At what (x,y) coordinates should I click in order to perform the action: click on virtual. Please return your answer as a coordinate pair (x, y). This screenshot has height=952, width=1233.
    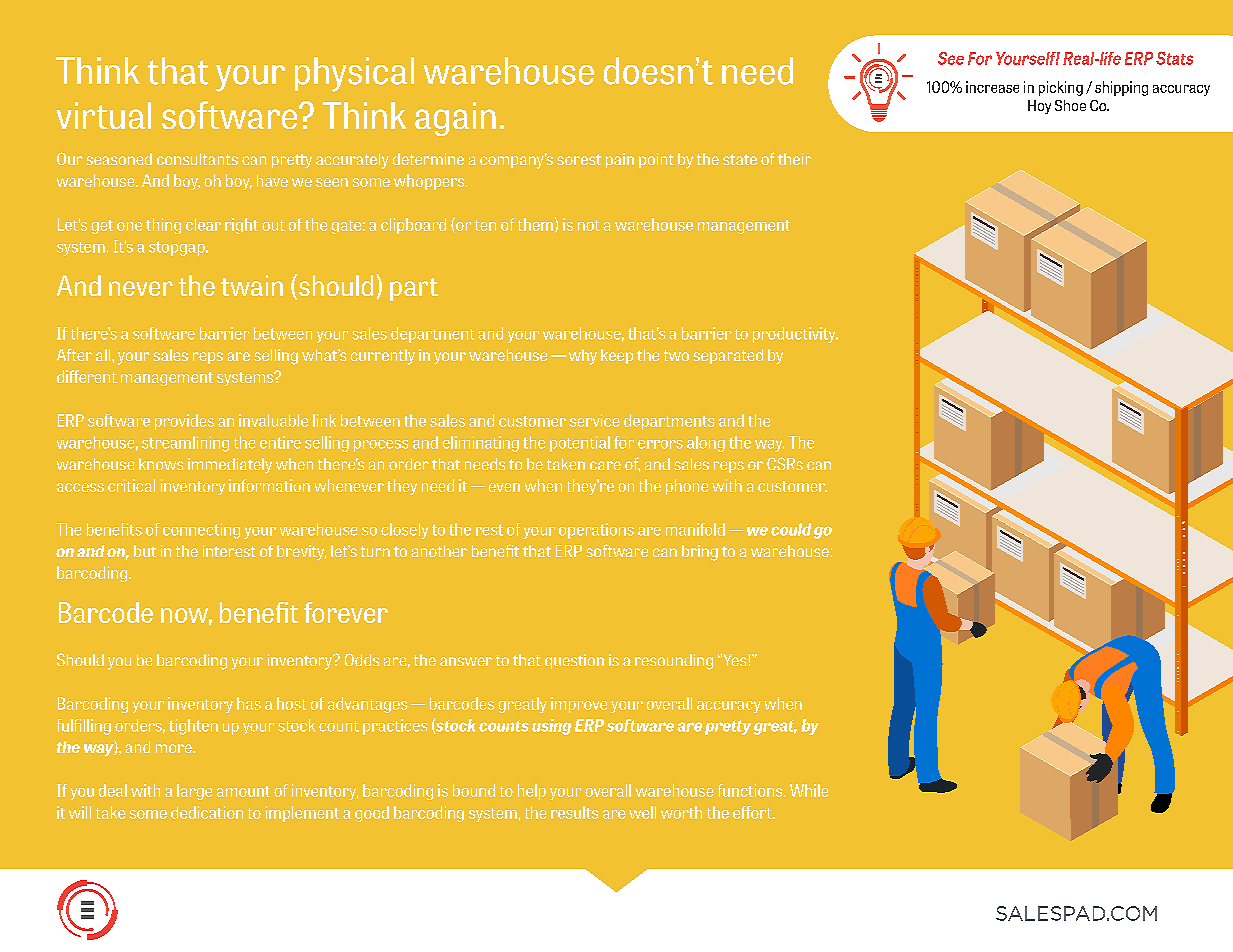
    Looking at the image, I should click on (103, 115).
